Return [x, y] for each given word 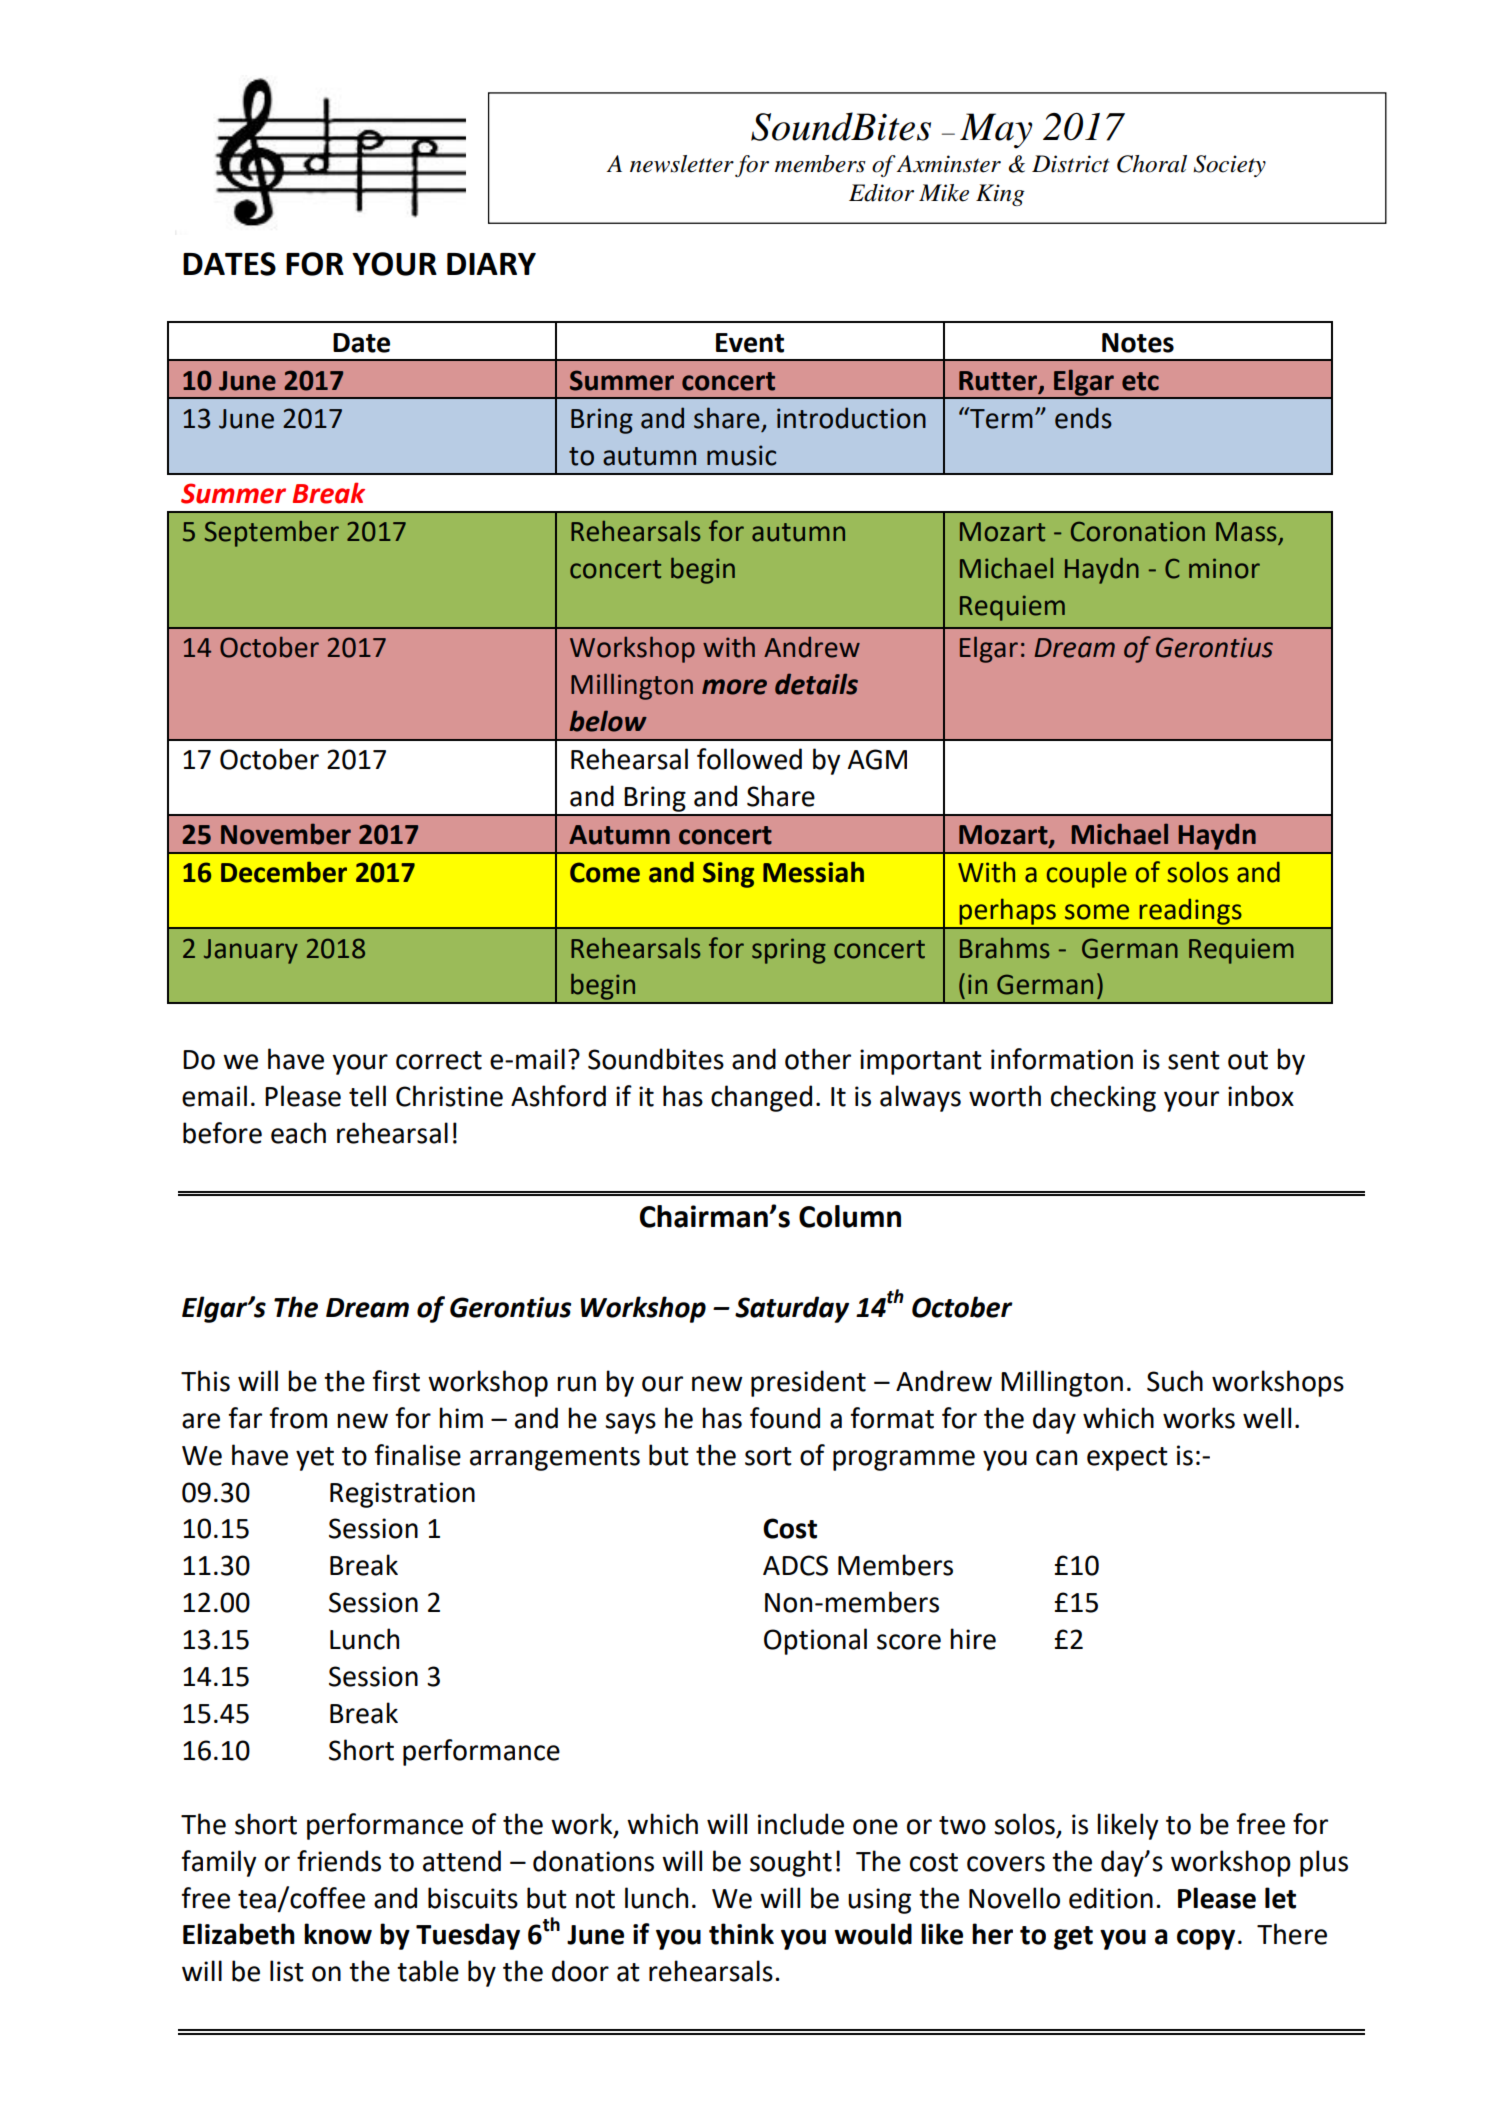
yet [315, 1459]
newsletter [682, 164]
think [741, 1934]
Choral [1152, 164]
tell [367, 1096]
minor [1224, 568]
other [818, 1059]
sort [768, 1456]
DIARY [491, 264]
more [734, 687]
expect [1127, 1459]
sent [1194, 1060]
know [338, 1934]
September [272, 534]
